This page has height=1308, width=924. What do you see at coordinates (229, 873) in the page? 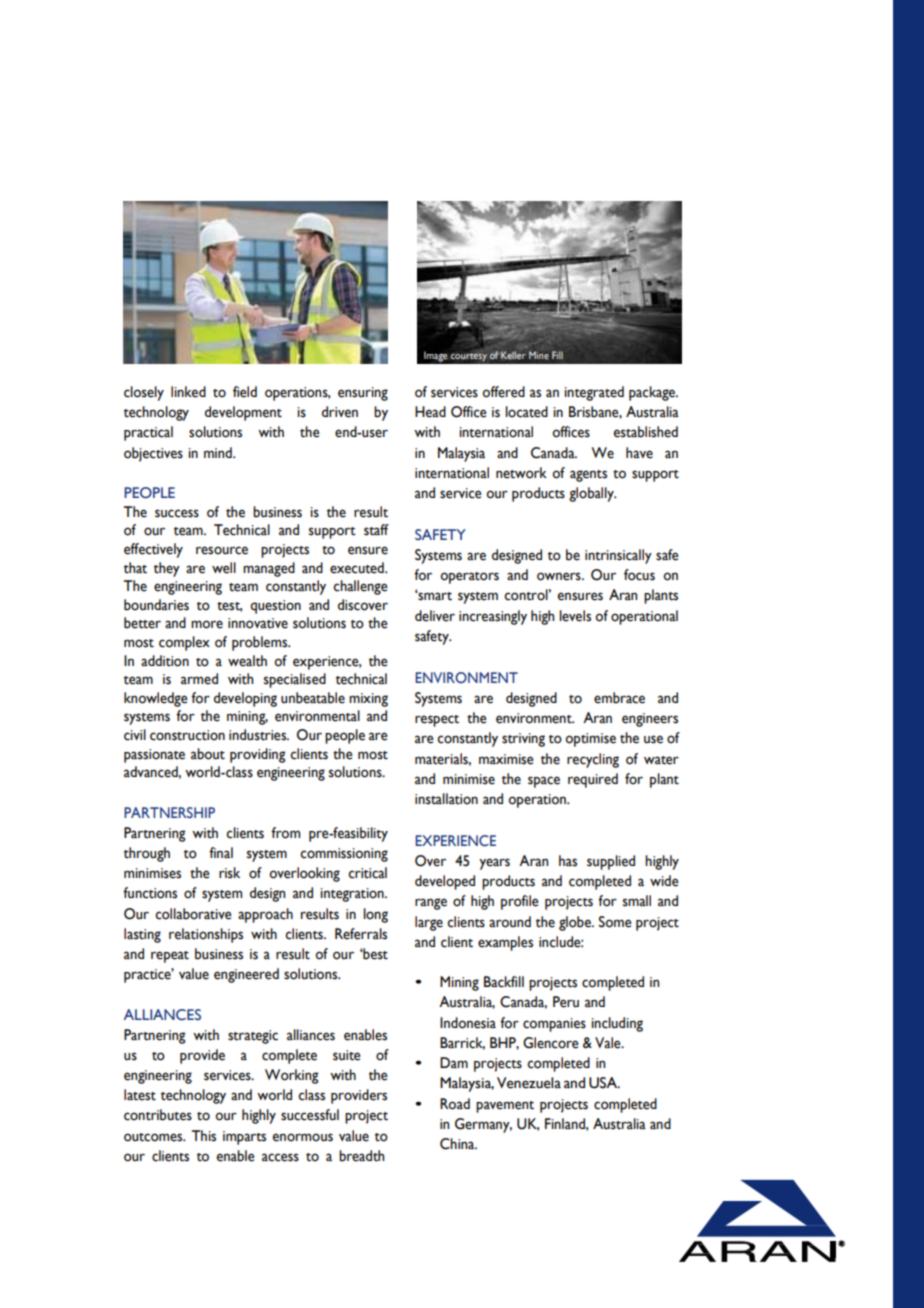
I see `risk` at bounding box center [229, 873].
